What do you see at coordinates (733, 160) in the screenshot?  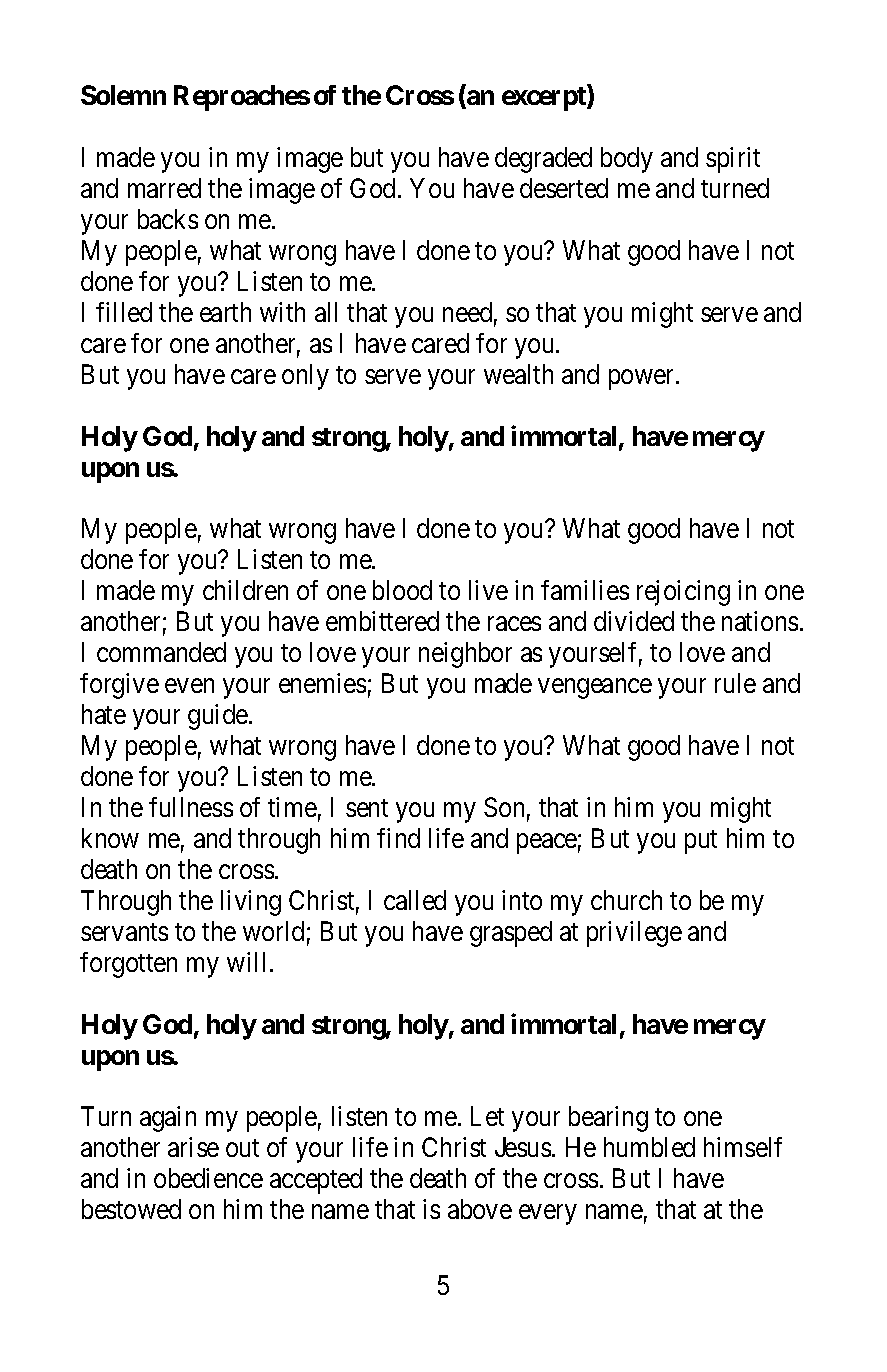 I see `spirit` at bounding box center [733, 160].
